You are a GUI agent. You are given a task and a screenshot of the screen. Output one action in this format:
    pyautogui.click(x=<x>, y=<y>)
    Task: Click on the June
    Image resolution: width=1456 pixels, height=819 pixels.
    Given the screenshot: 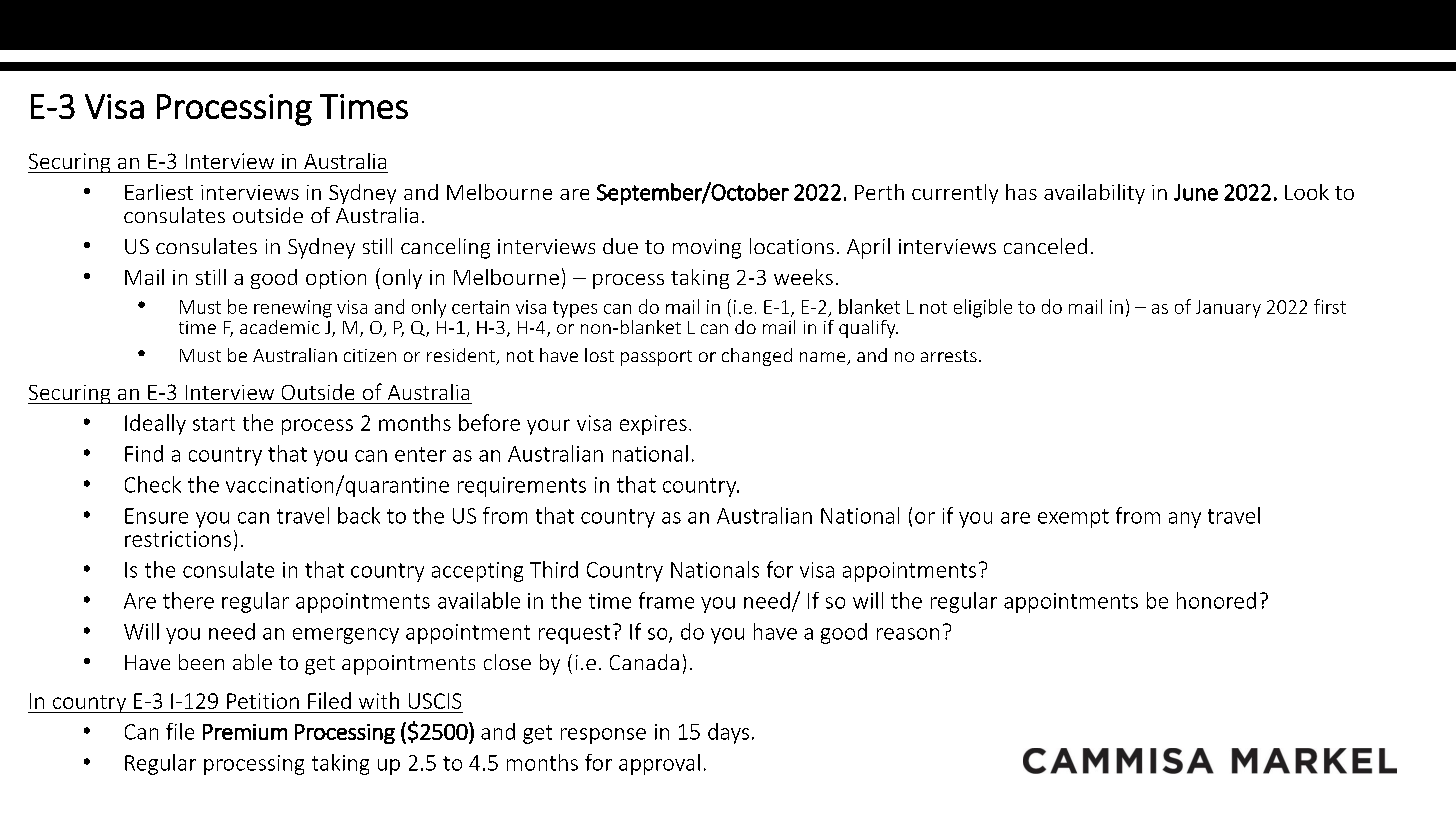 What is the action you would take?
    pyautogui.click(x=1196, y=192)
